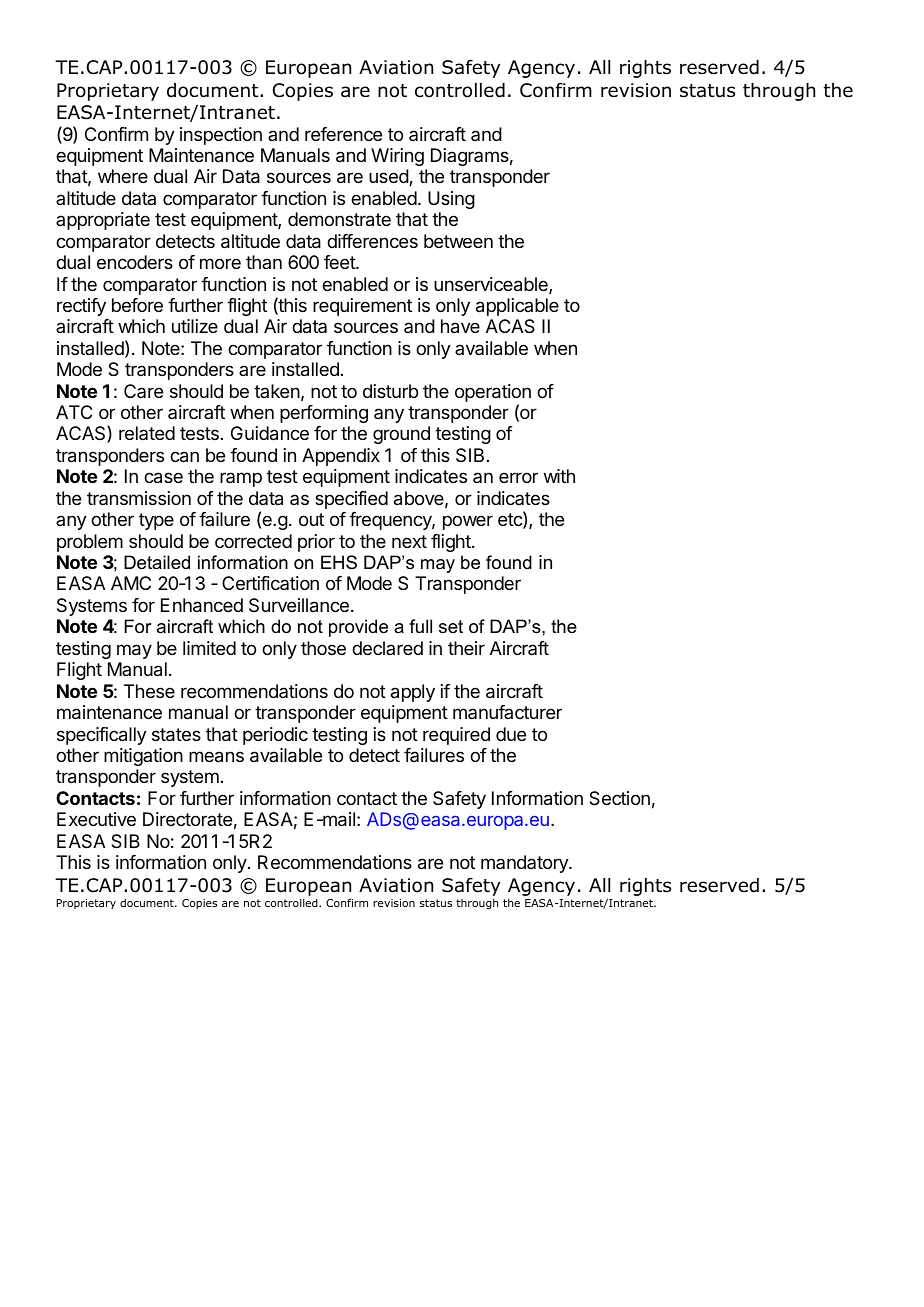 The height and width of the screenshot is (1307, 924). I want to click on those, so click(323, 648).
